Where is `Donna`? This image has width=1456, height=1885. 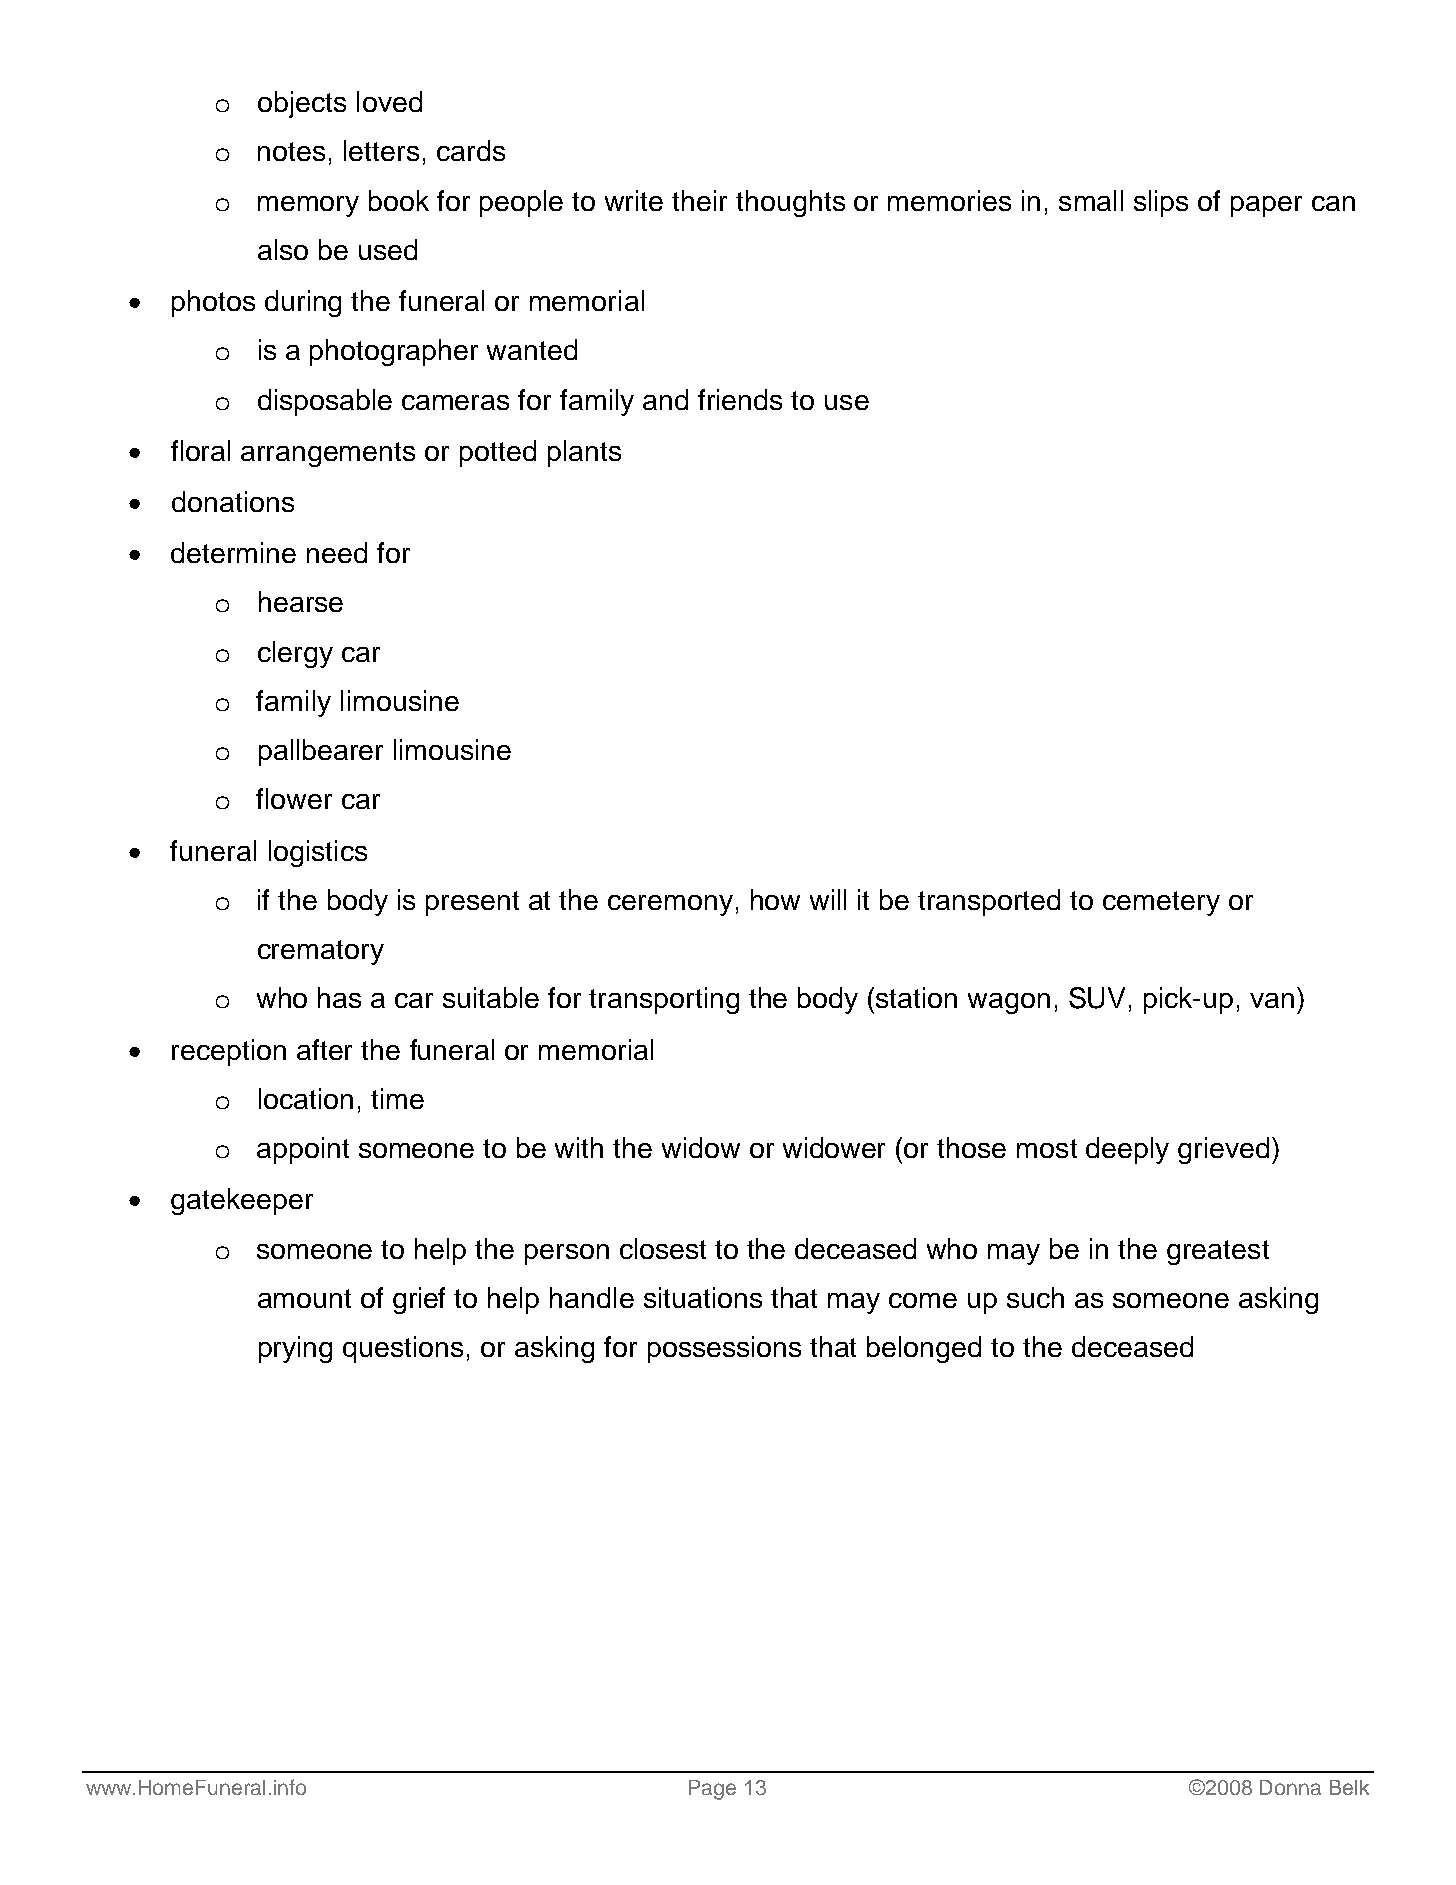 Donna is located at coordinates (1290, 1787).
